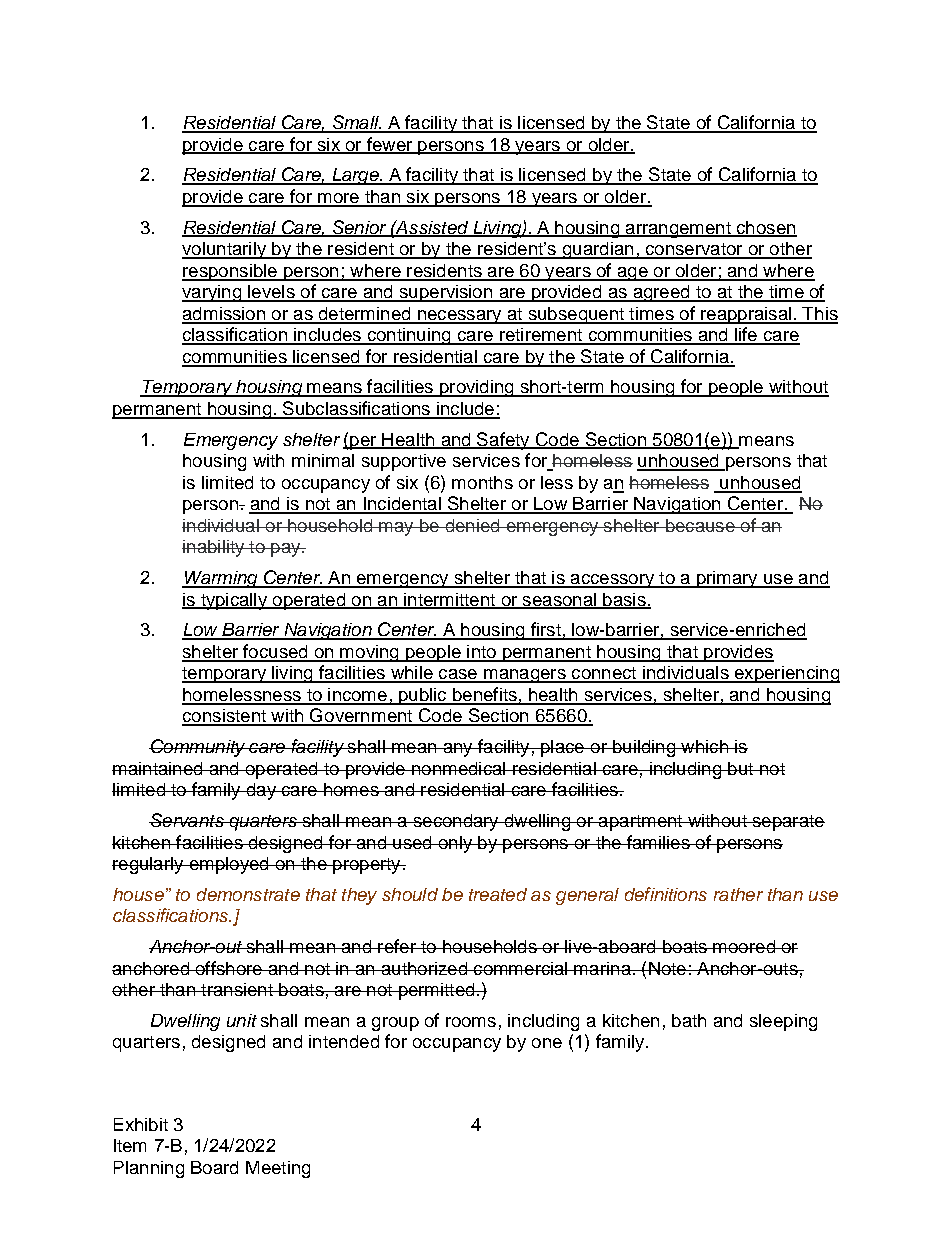  Describe the element at coordinates (225, 250) in the screenshot. I see `voluntarily` at that location.
